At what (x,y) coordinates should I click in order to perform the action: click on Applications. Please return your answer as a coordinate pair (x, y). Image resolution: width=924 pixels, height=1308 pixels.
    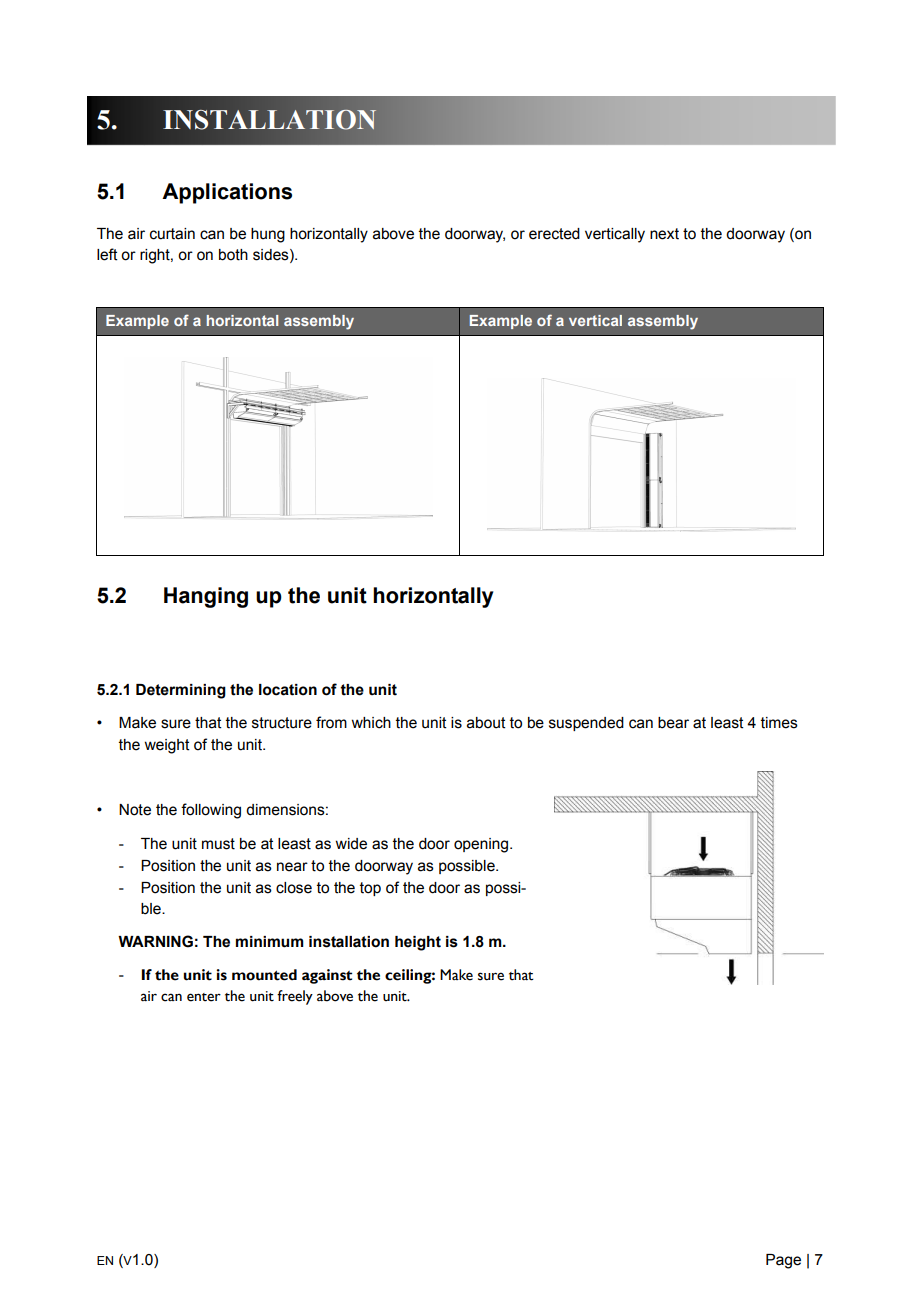
    Looking at the image, I should click on (227, 193).
